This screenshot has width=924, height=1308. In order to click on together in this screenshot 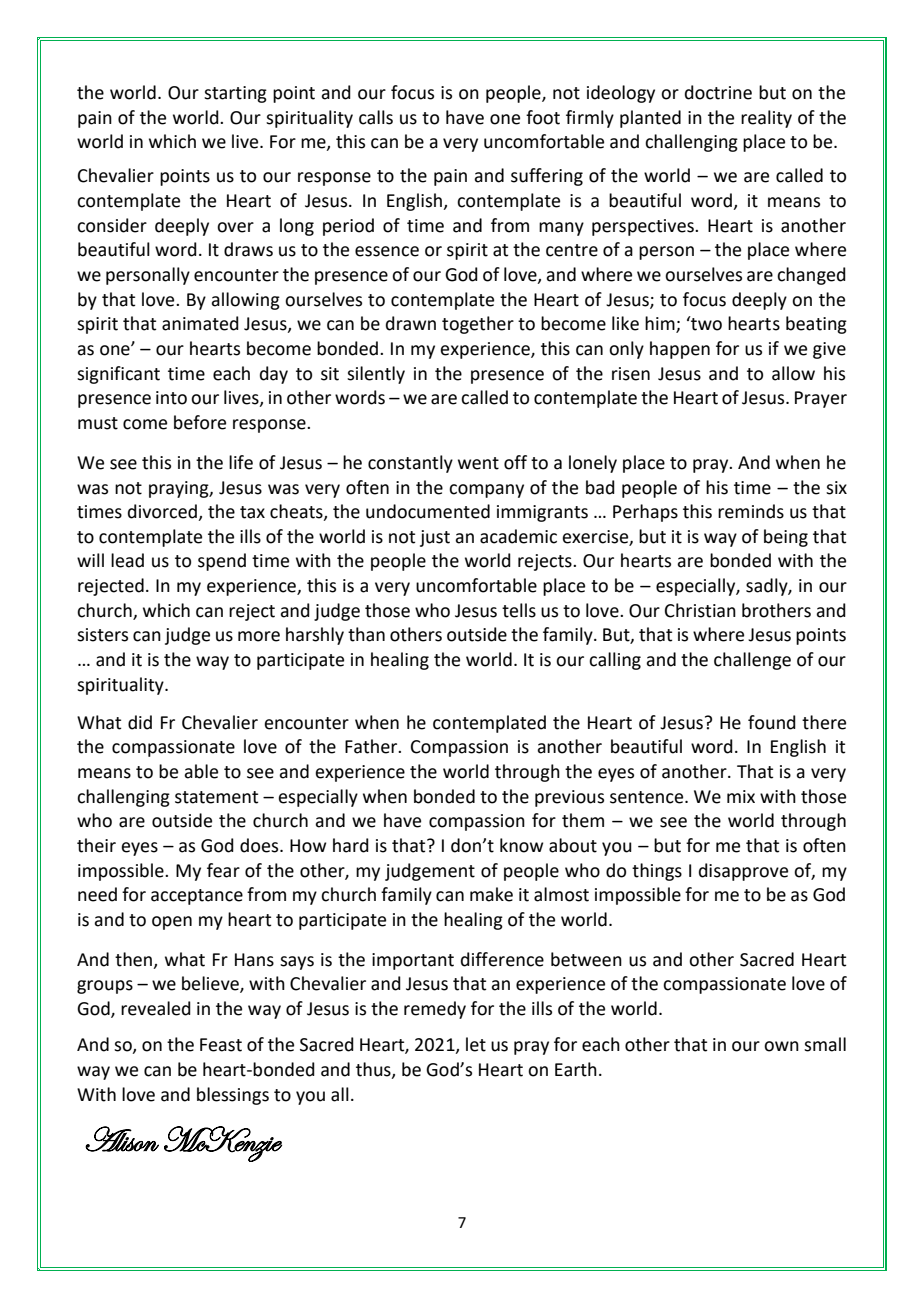, I will do `click(478, 325)`.
